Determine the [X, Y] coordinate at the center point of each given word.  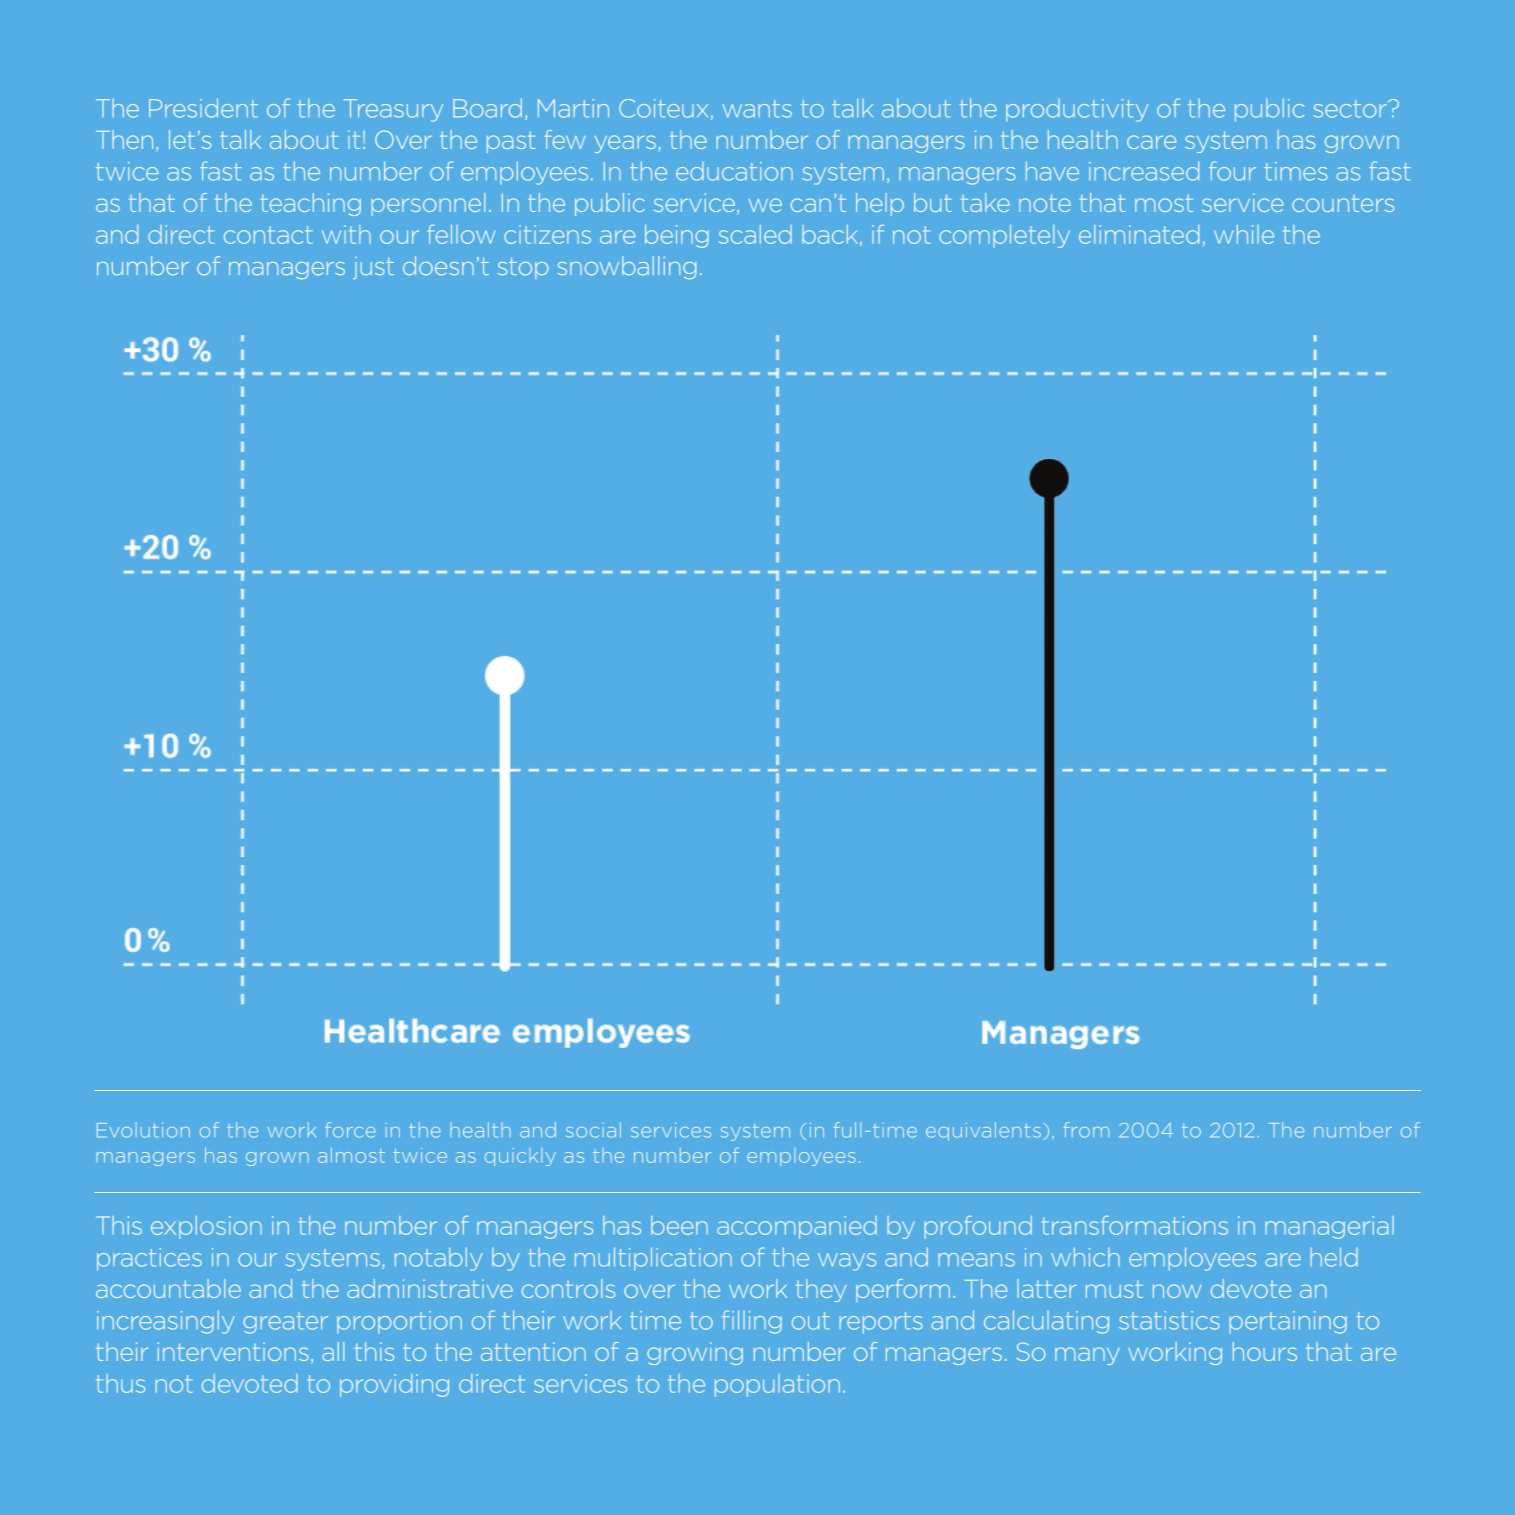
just [373, 268]
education [734, 171]
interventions [233, 1351]
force [350, 1130]
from [1086, 1130]
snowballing [626, 267]
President [203, 108]
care [1151, 142]
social [593, 1130]
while [1244, 234]
